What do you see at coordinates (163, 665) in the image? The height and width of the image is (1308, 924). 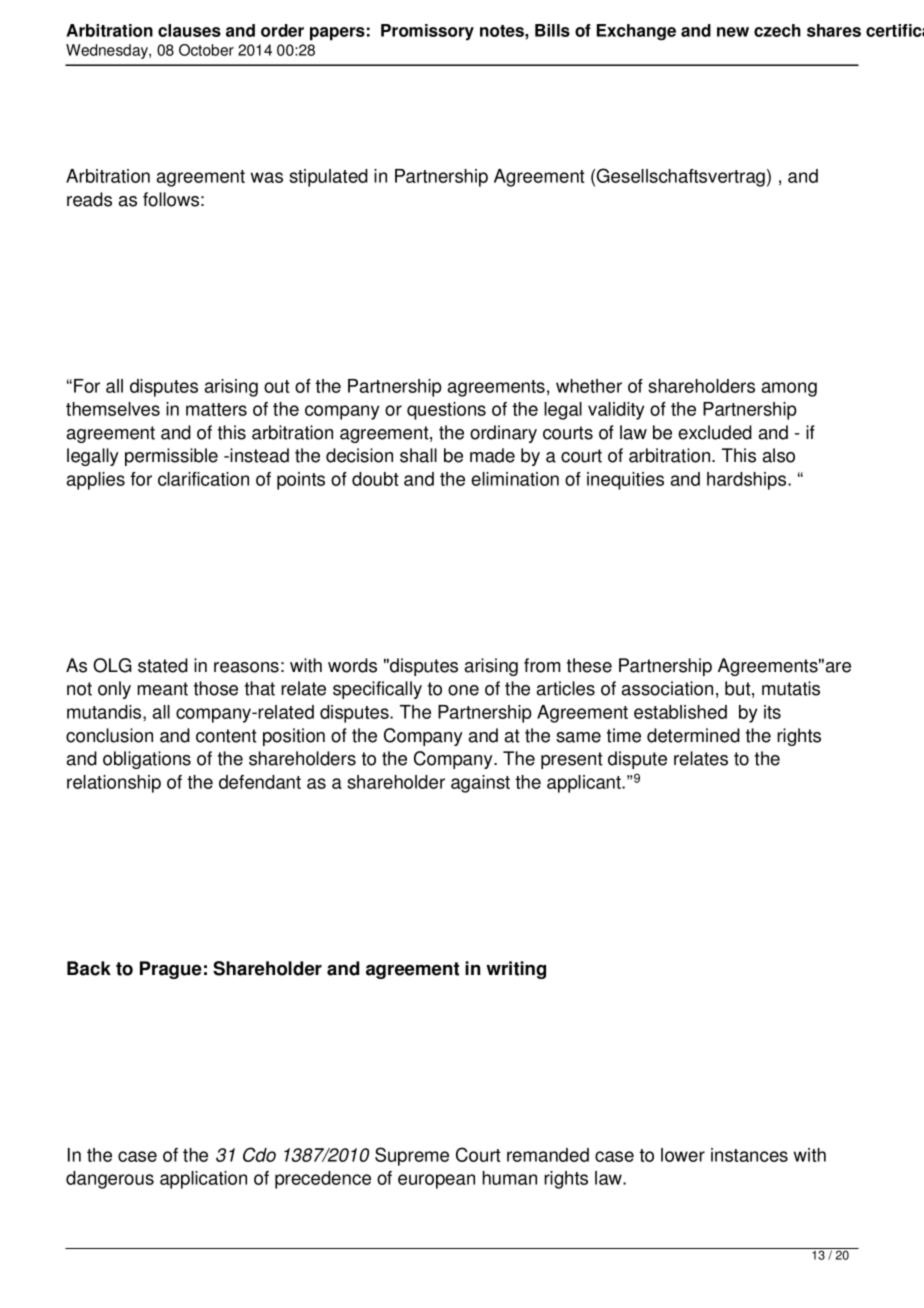 I see `stated` at bounding box center [163, 665].
